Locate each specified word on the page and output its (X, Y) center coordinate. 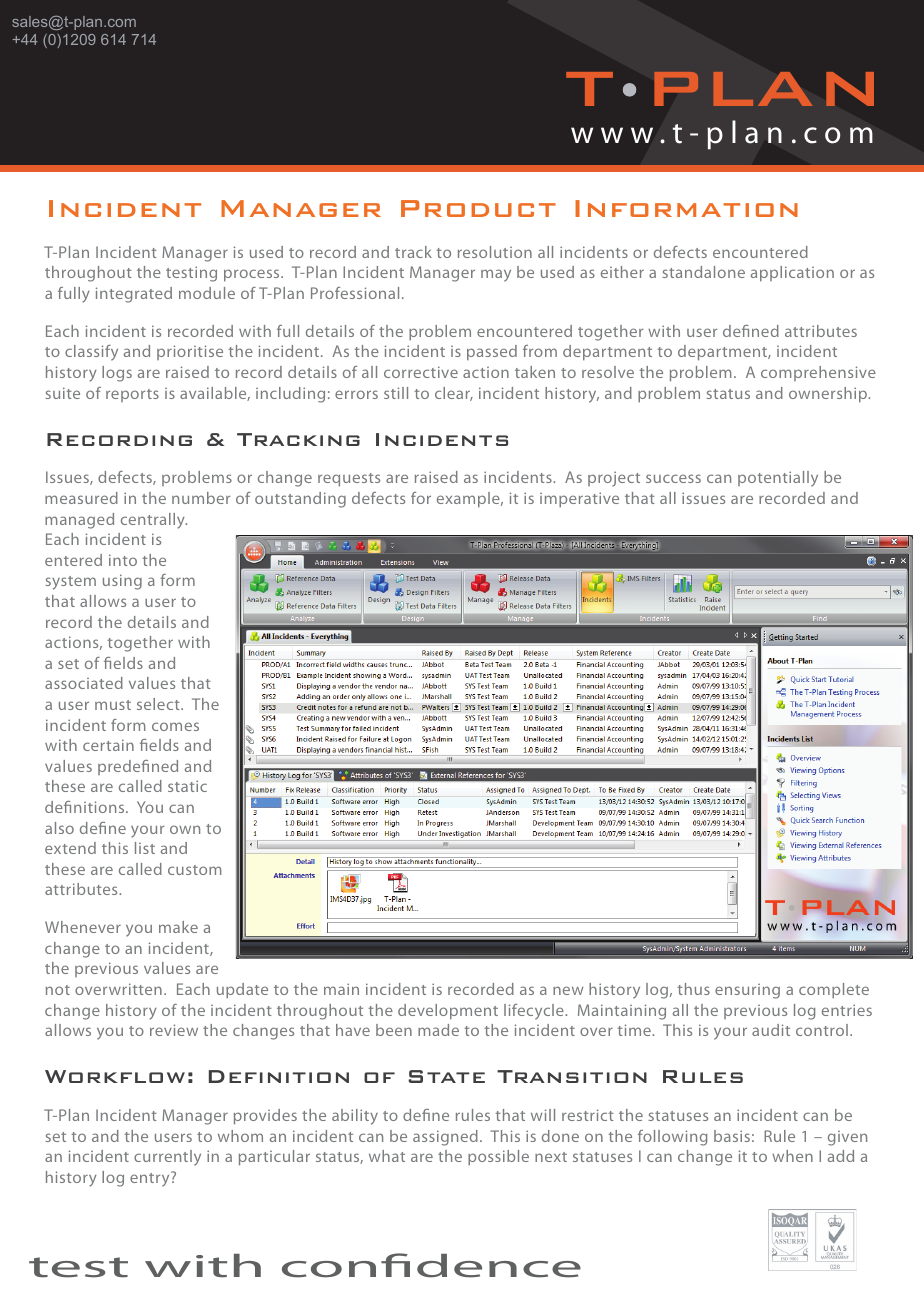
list (145, 848)
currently (167, 1158)
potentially (778, 479)
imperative (579, 500)
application (792, 274)
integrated (134, 295)
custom (194, 870)
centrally (154, 521)
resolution (495, 252)
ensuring (747, 991)
